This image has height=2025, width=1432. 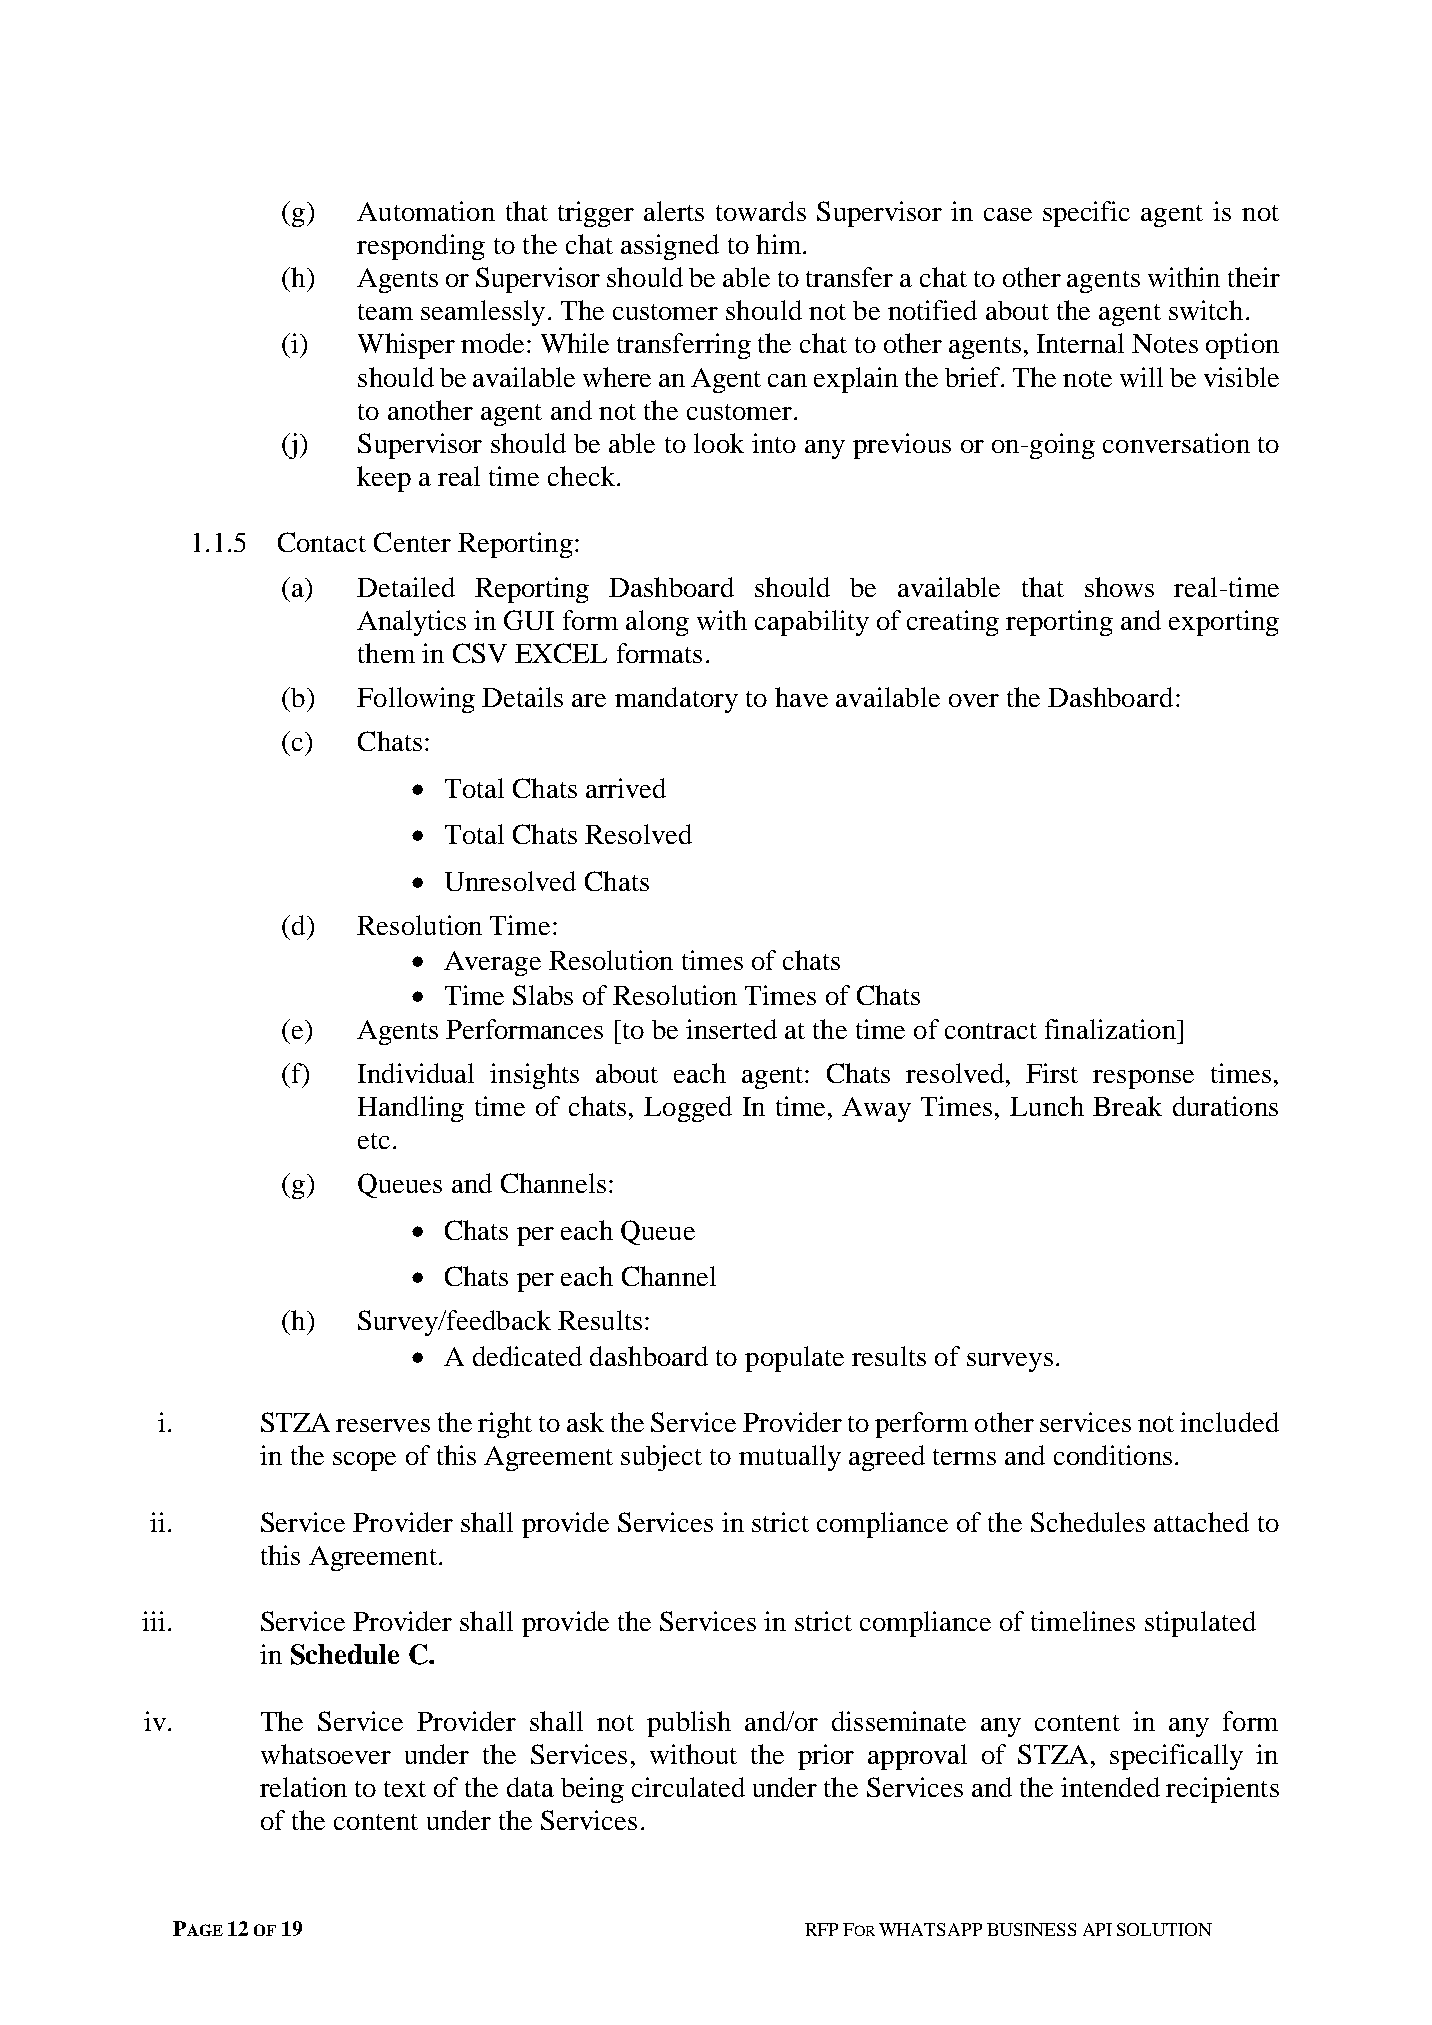 I want to click on Following, so click(x=416, y=700).
